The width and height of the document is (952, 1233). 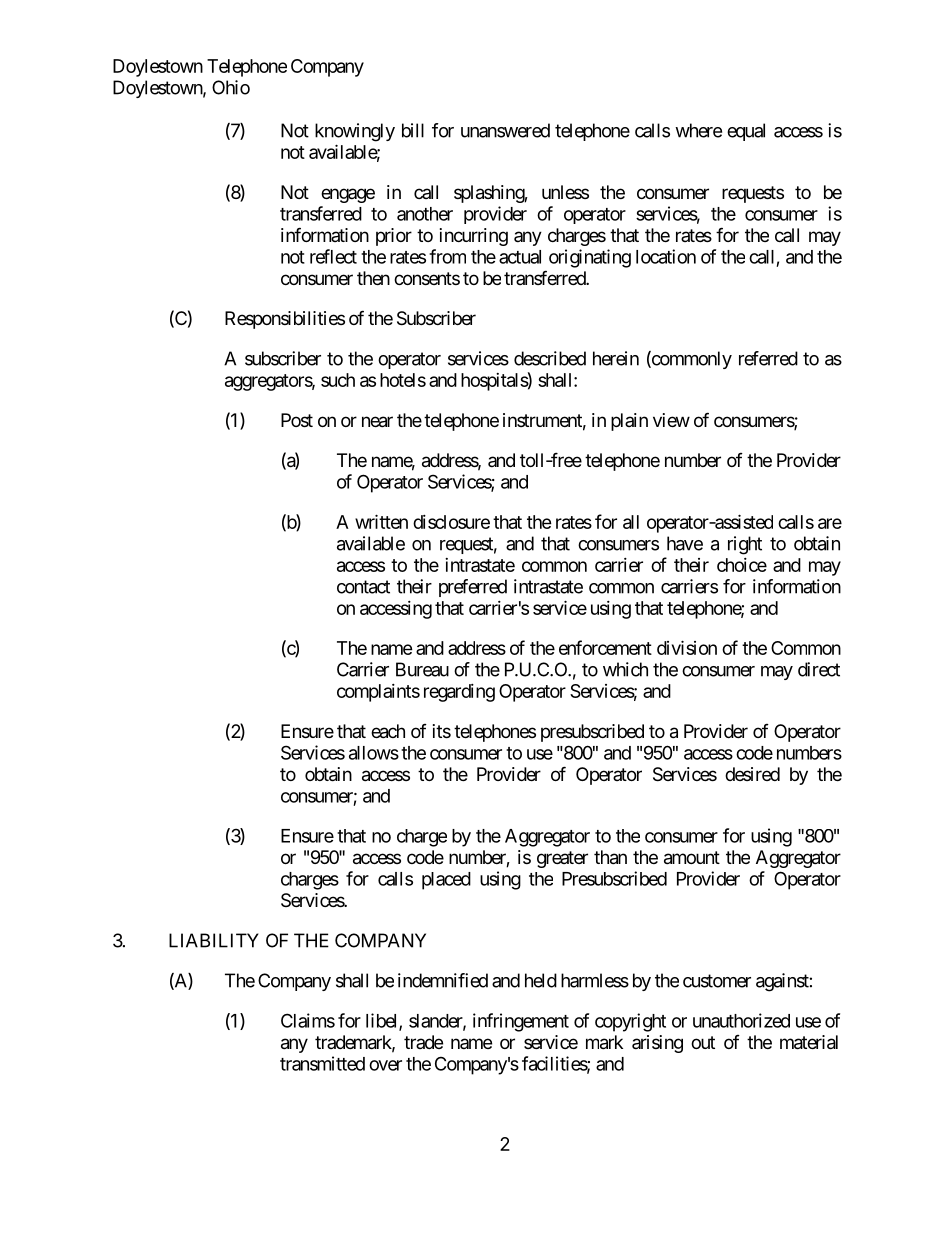 I want to click on view, so click(x=671, y=420).
